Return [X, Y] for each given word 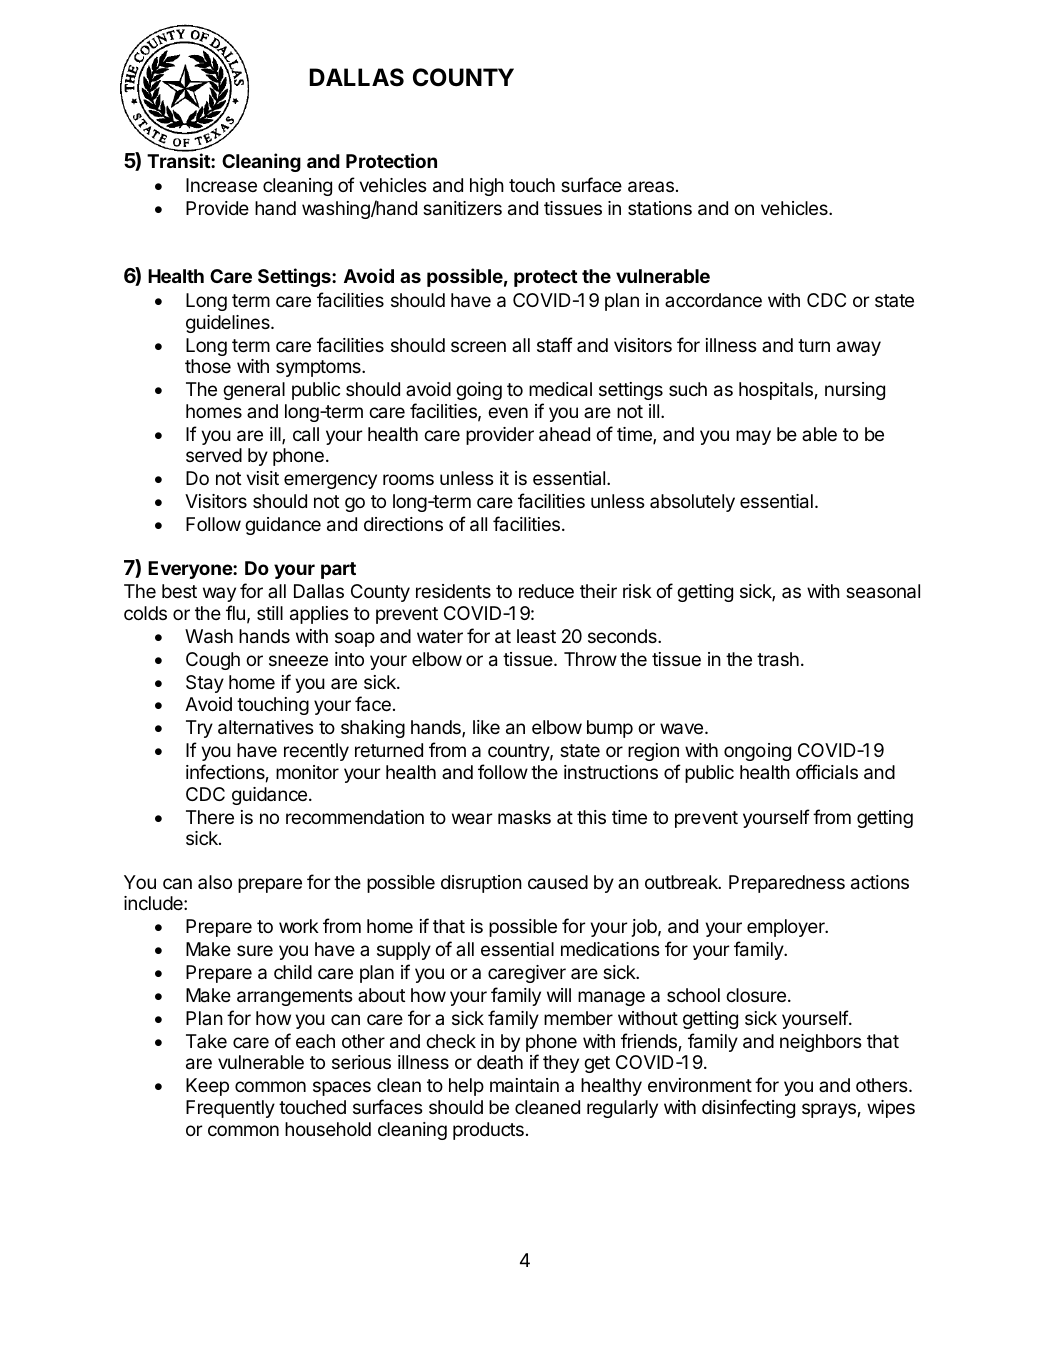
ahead [564, 434]
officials [827, 772]
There [210, 817]
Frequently [230, 1109]
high [487, 187]
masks [524, 817]
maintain [524, 1085]
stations [660, 208]
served [214, 455]
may [753, 437]
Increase [221, 185]
